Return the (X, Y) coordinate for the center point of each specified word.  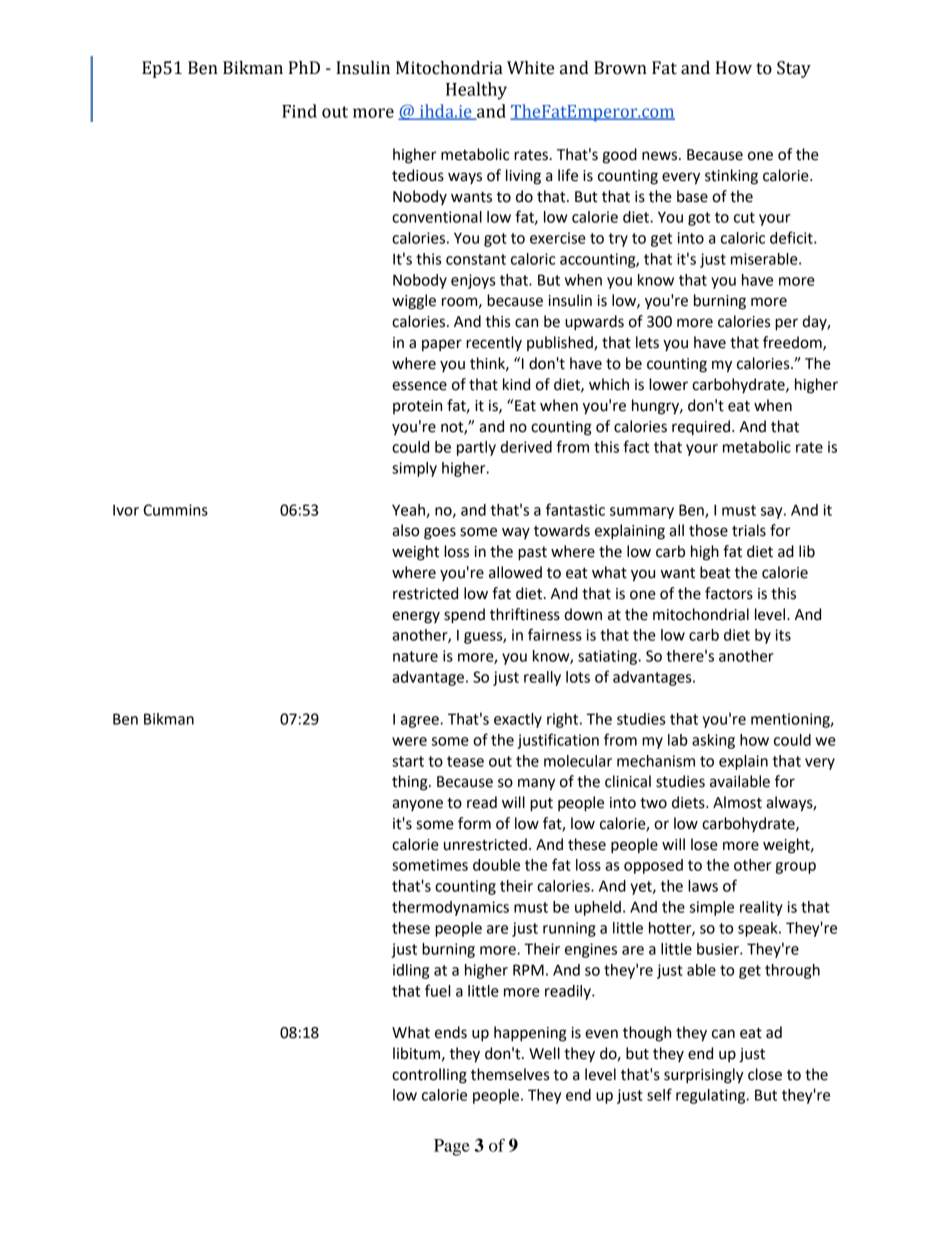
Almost (737, 802)
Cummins (175, 510)
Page (452, 1147)
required (701, 428)
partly (476, 448)
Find (299, 111)
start (408, 761)
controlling (429, 1076)
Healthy (476, 91)
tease (465, 761)
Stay (794, 69)
